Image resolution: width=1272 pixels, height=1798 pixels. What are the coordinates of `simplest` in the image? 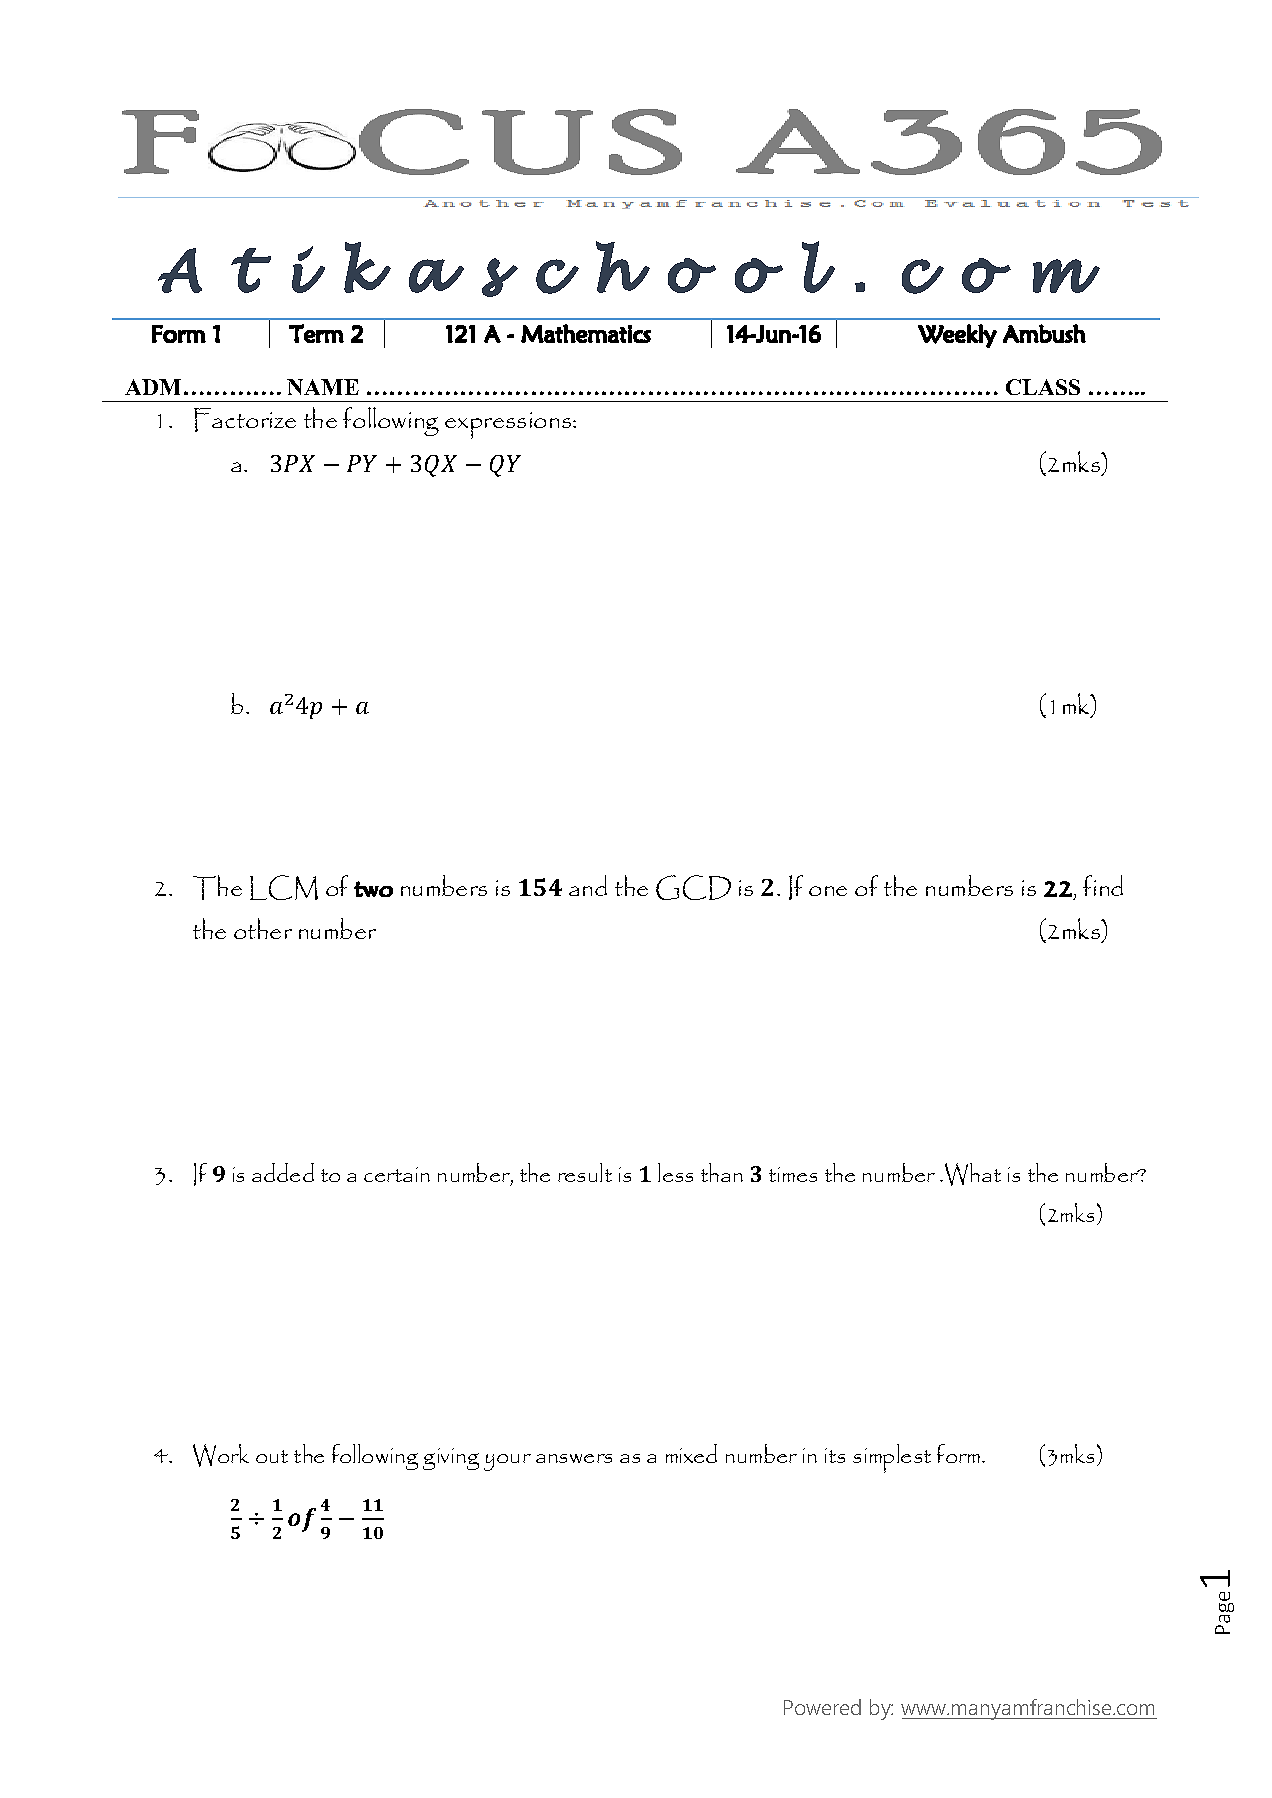 It's located at (892, 1458).
